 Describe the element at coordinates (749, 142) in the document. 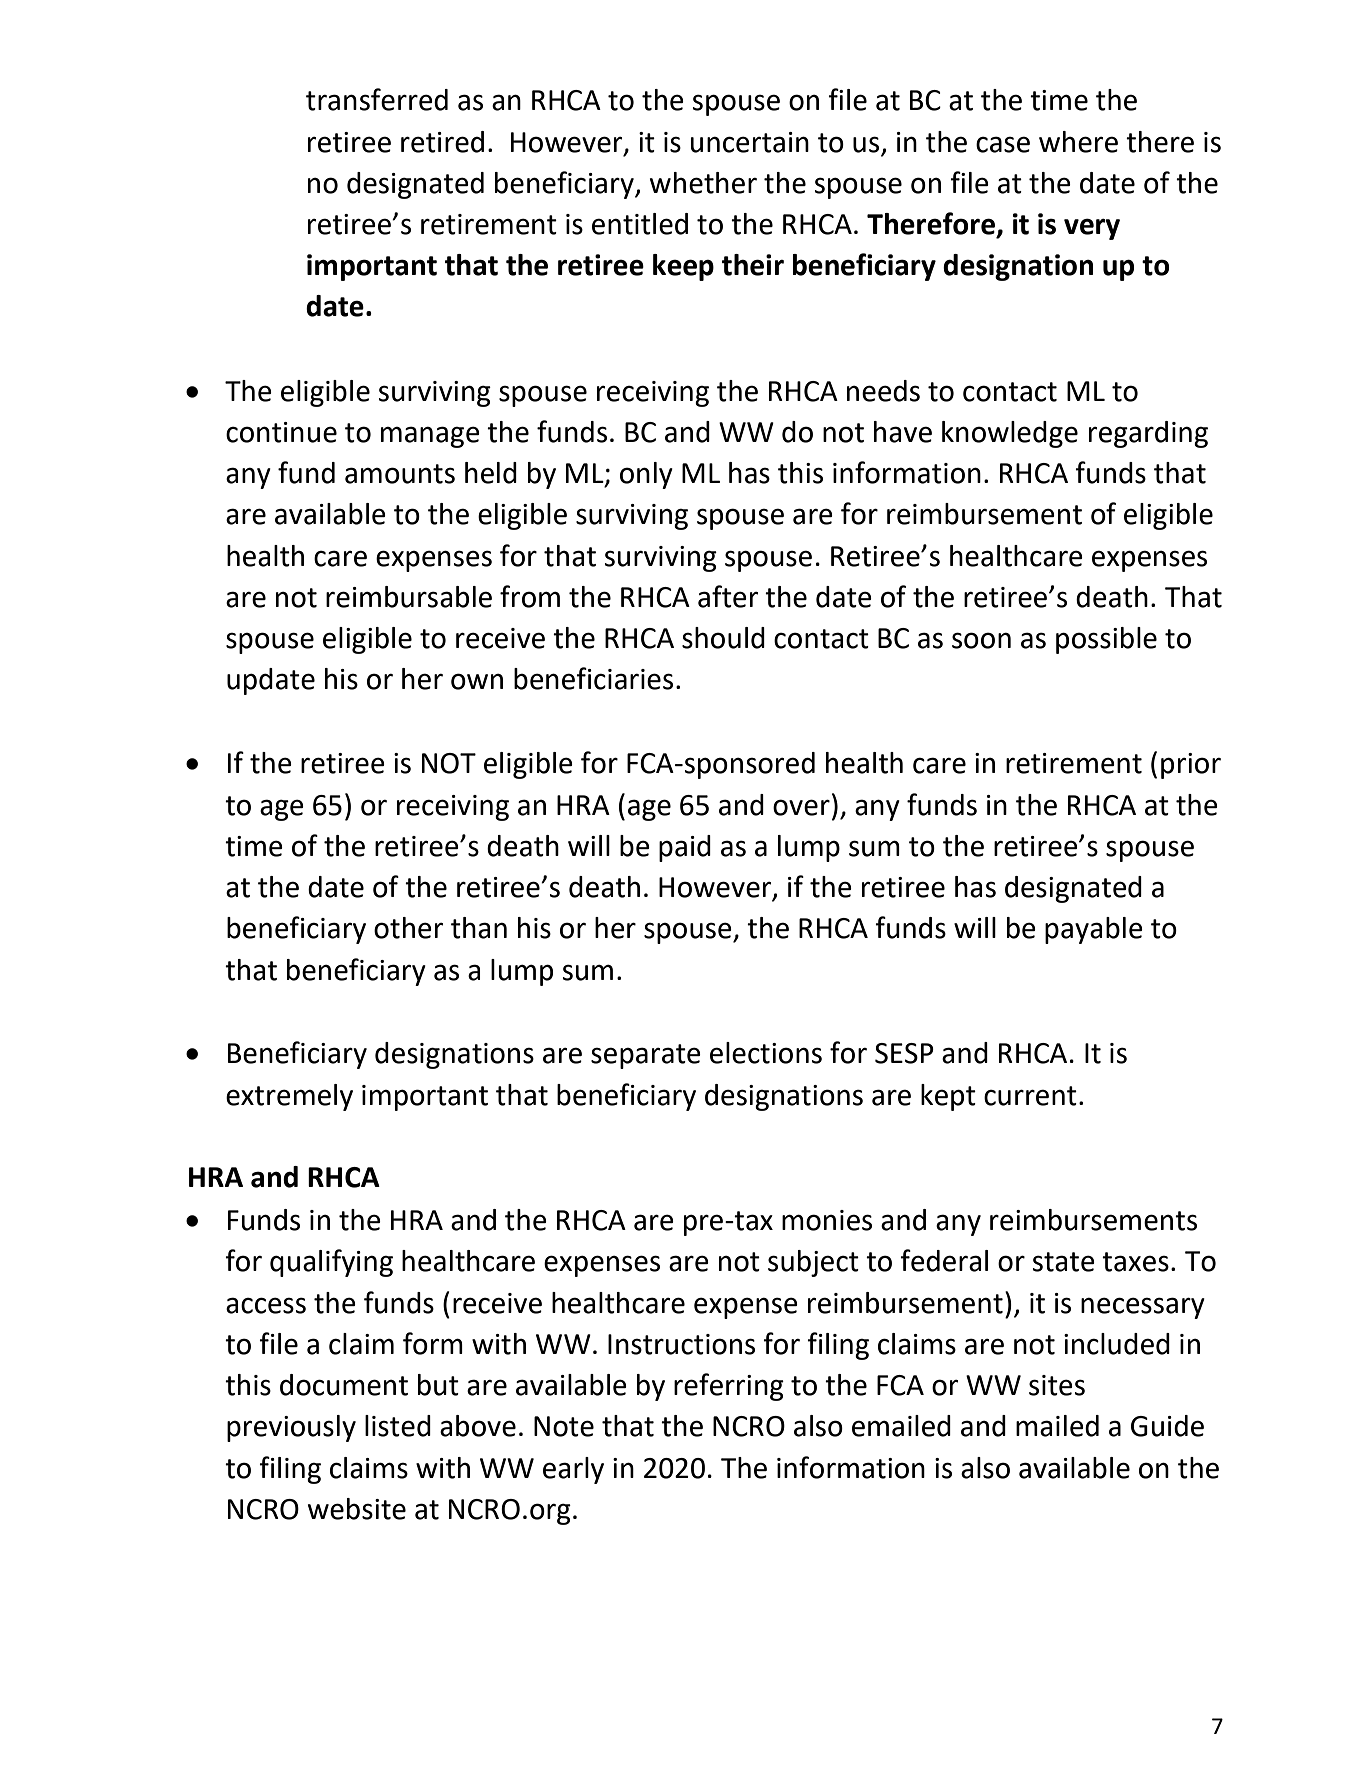

I see `uncertain` at that location.
